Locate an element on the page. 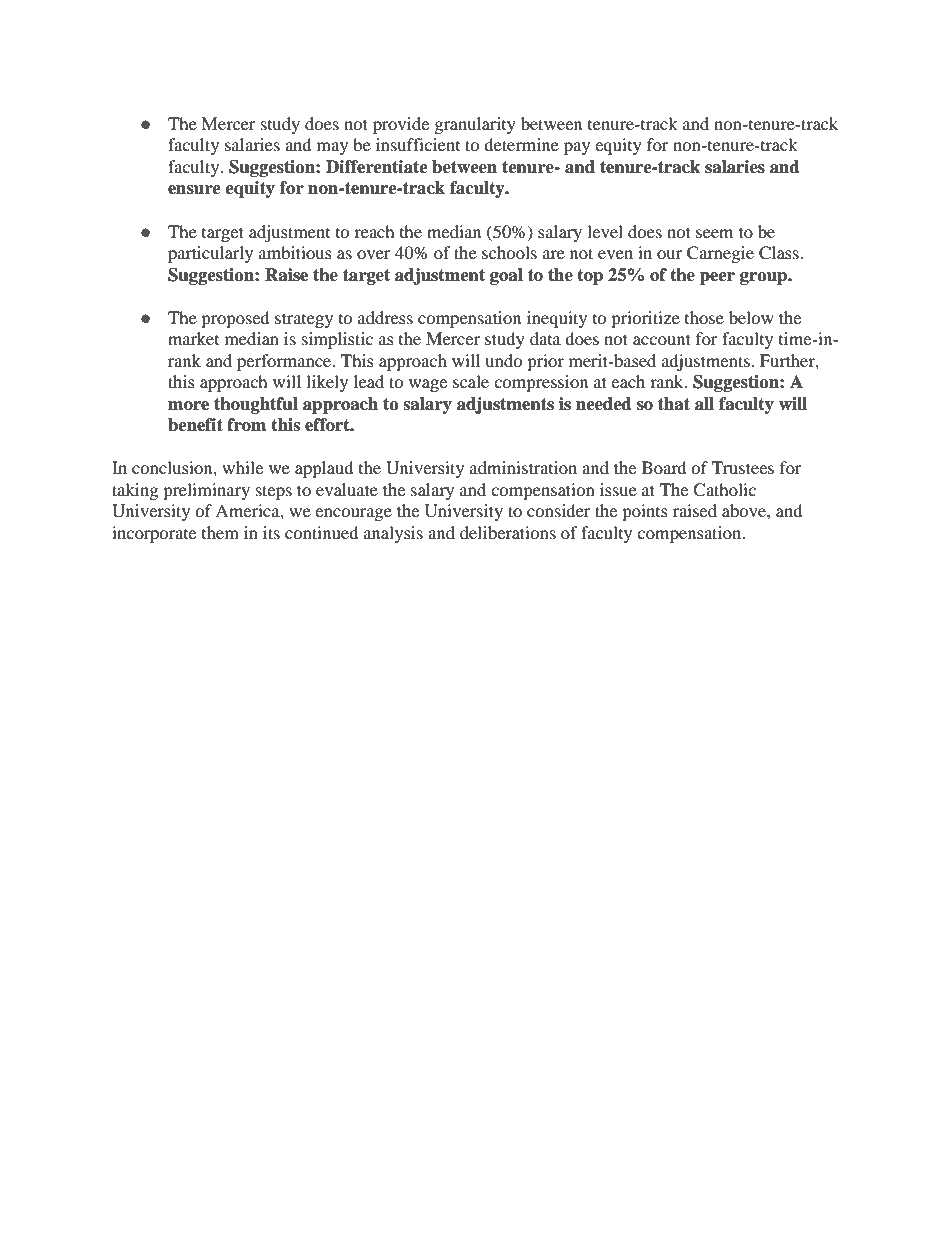  may is located at coordinates (332, 148).
